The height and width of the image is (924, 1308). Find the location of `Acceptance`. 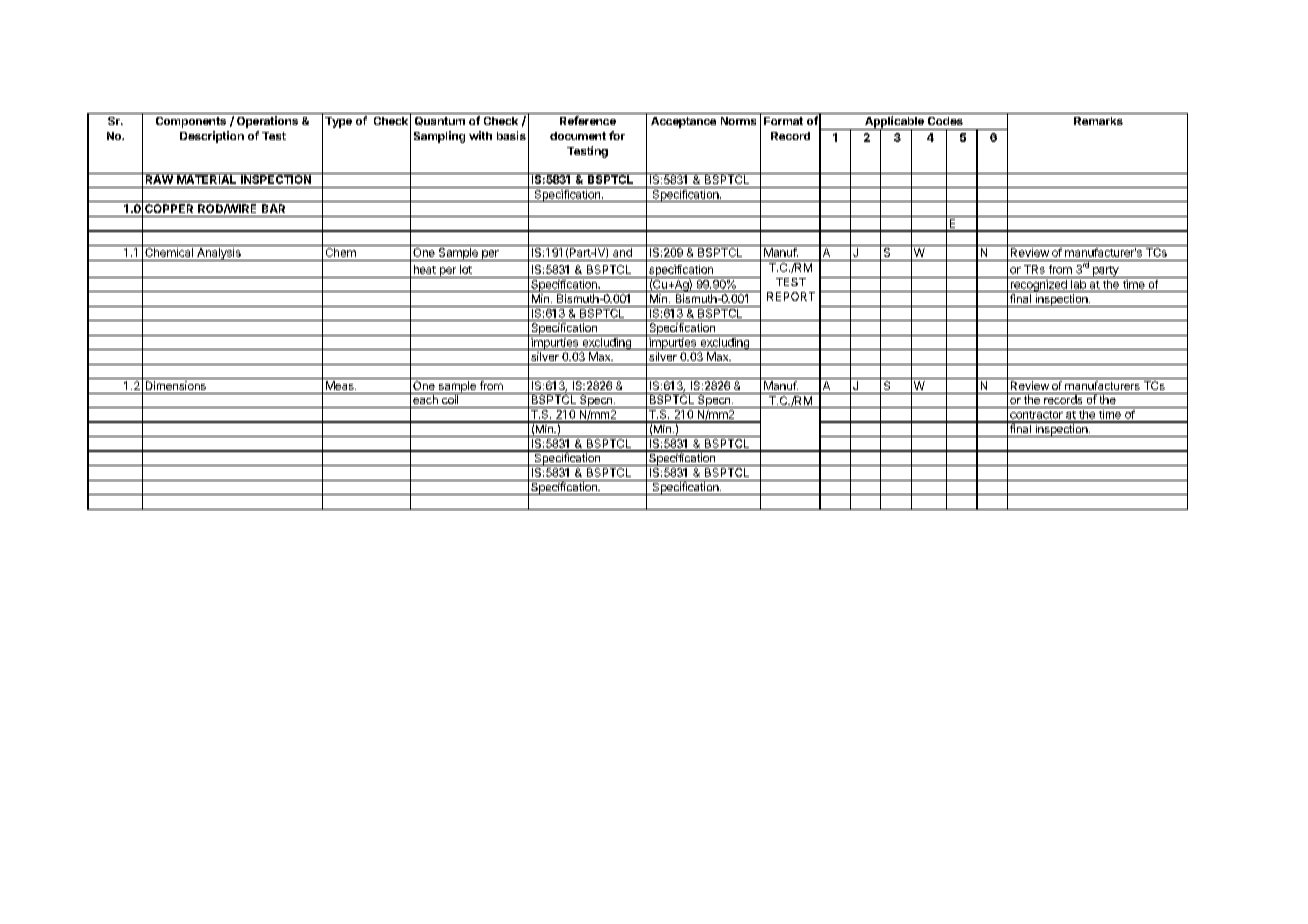

Acceptance is located at coordinates (683, 122).
